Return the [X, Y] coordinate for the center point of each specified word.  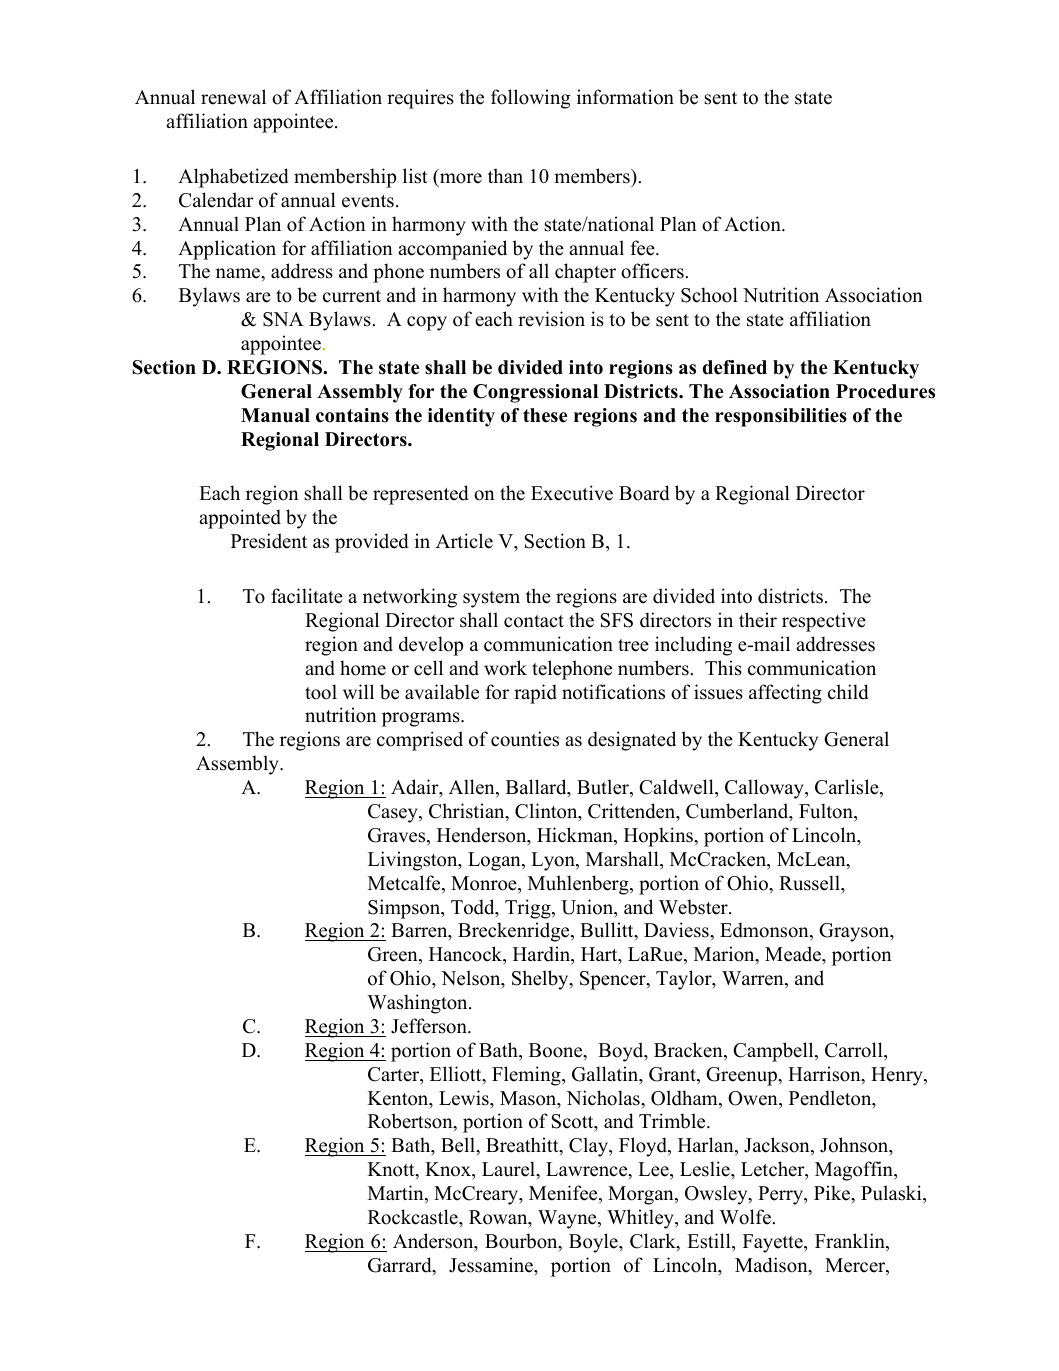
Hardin [543, 955]
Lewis [465, 1098]
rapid [535, 694]
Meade [794, 955]
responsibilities [781, 417]
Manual [275, 415]
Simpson [405, 909]
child [848, 692]
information [625, 97]
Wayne [568, 1219]
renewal [233, 97]
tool [321, 692]
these [545, 415]
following [530, 99]
